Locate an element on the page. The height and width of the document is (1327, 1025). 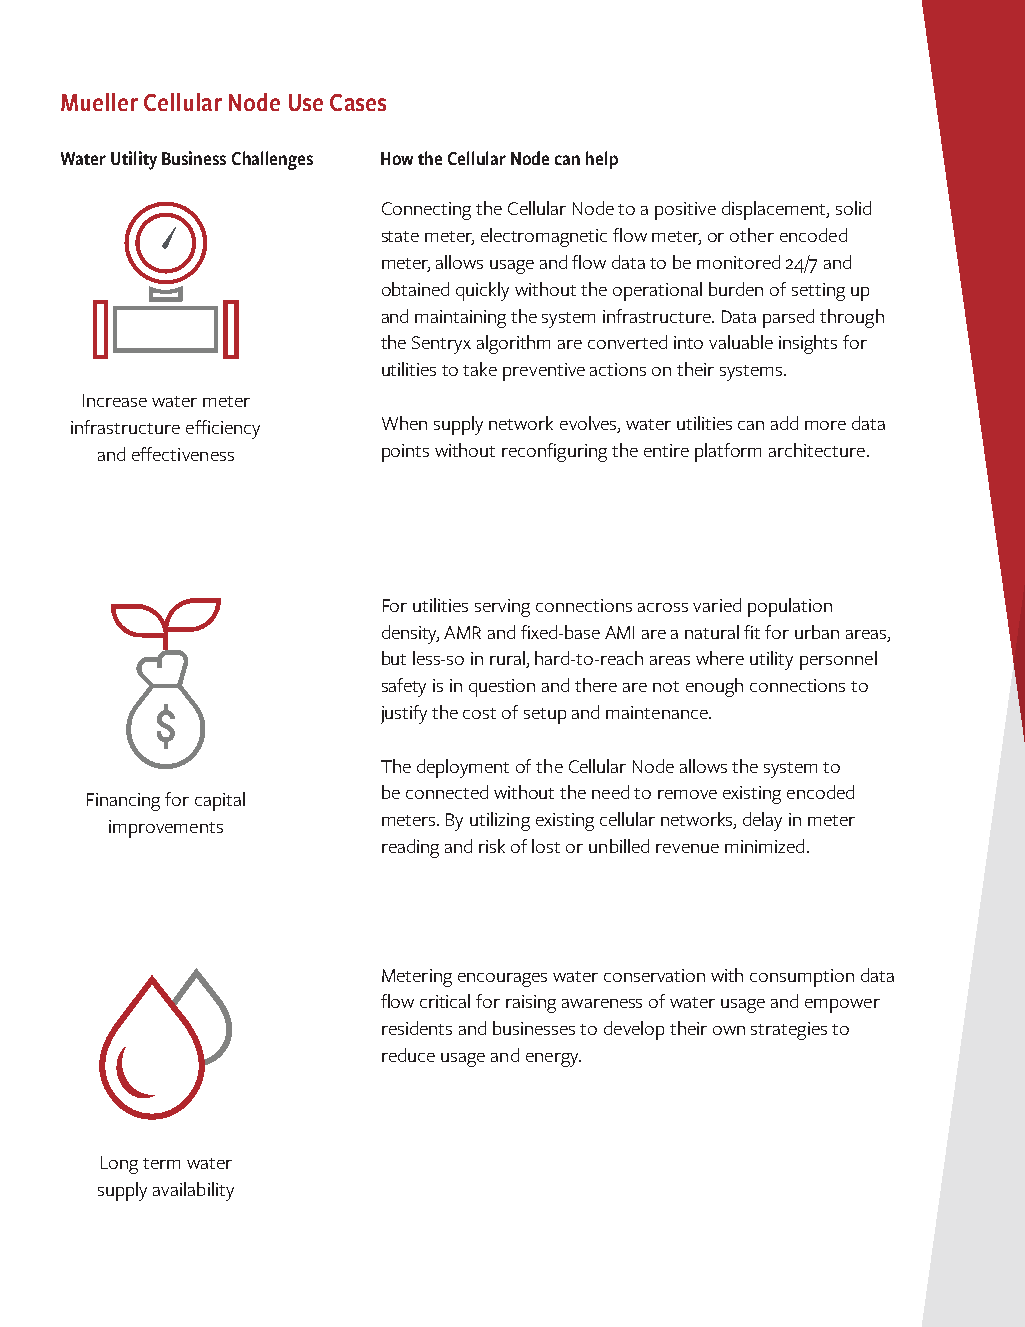
delay is located at coordinates (762, 821).
